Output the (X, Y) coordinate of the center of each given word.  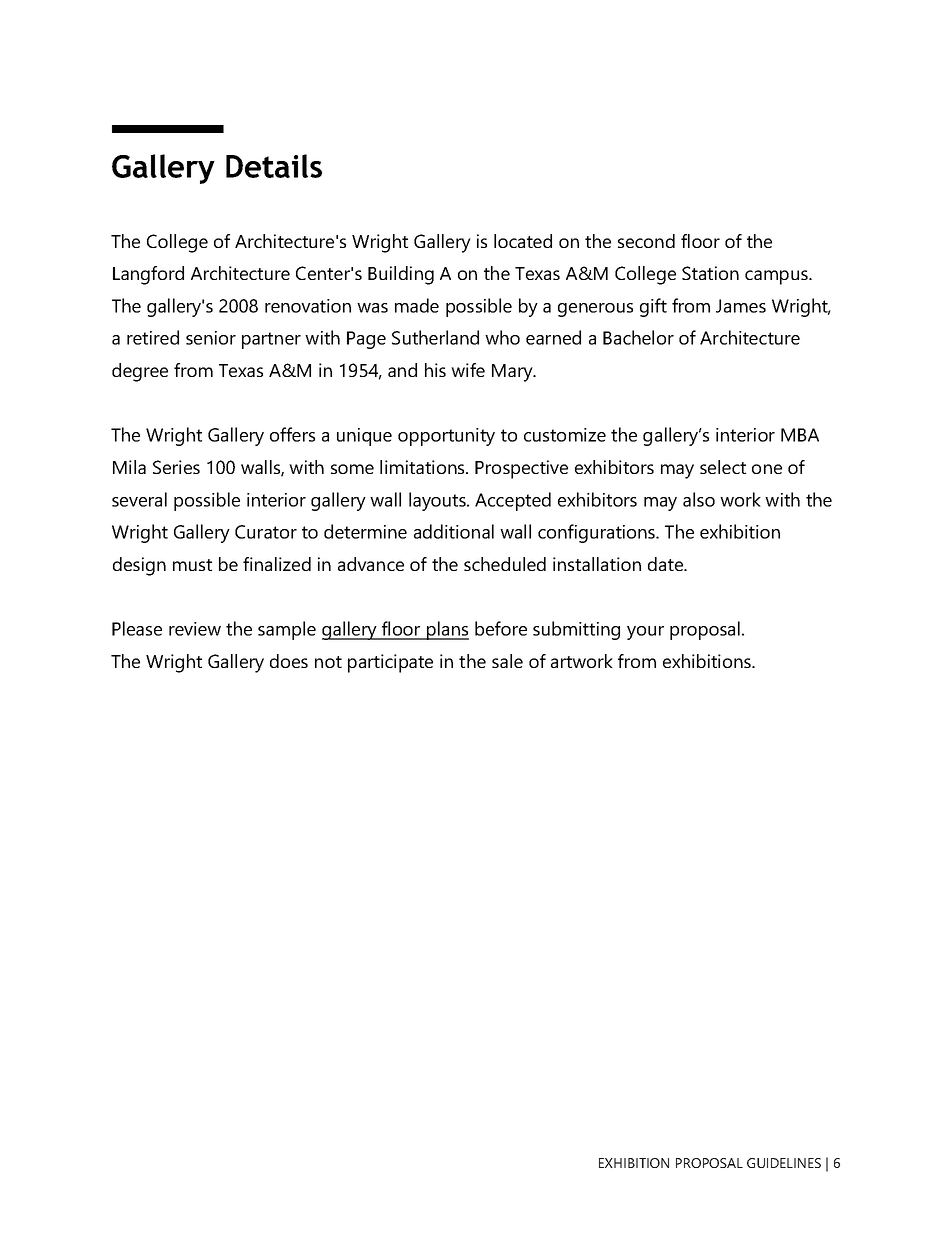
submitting (576, 630)
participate (390, 663)
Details (274, 166)
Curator (266, 532)
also (699, 499)
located (523, 241)
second (646, 241)
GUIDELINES (784, 1163)
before (501, 628)
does (289, 661)
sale (507, 661)
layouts (438, 501)
